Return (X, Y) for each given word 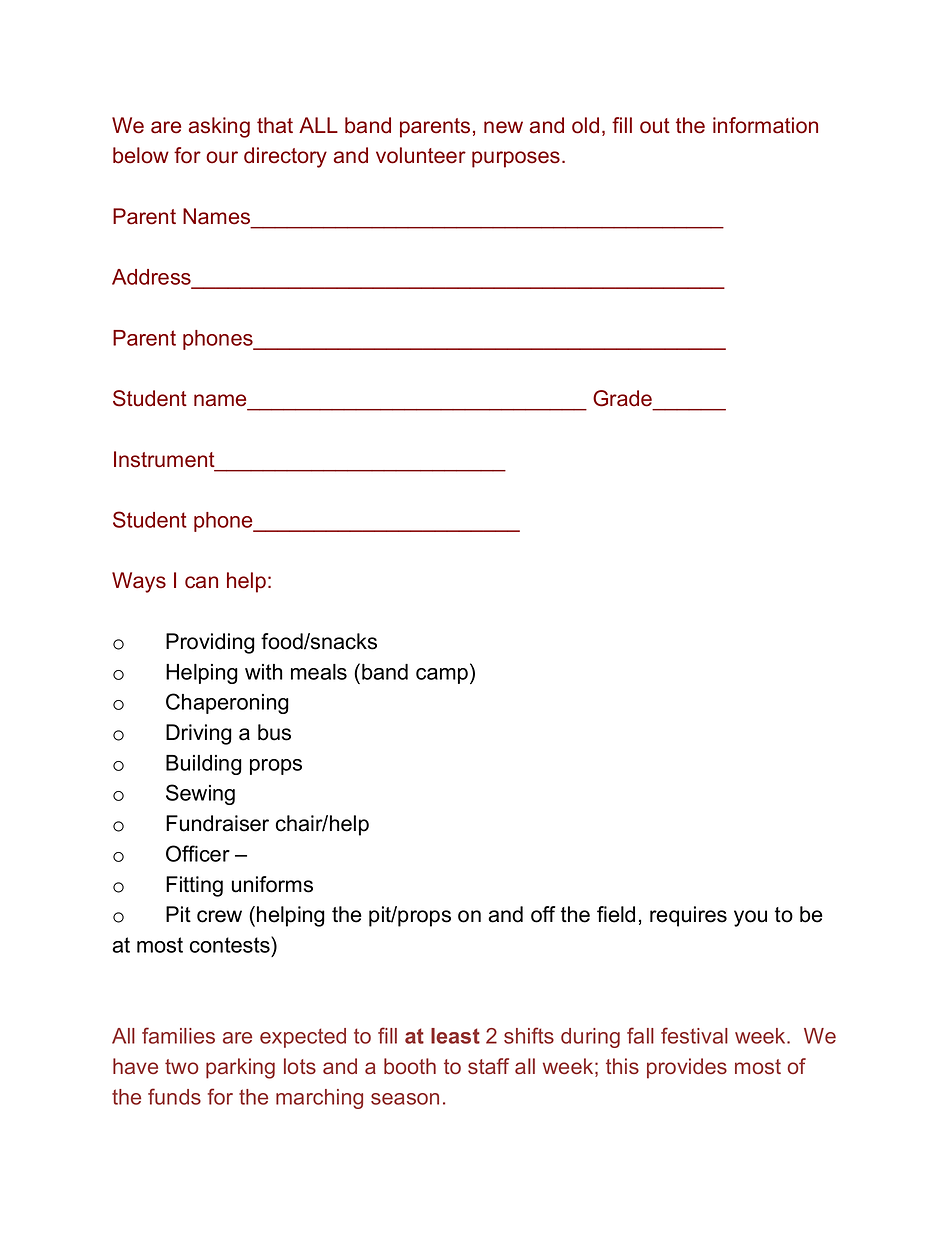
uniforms (272, 884)
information (765, 125)
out (655, 126)
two (182, 1066)
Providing (210, 643)
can (201, 582)
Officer (198, 853)
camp (442, 676)
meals (319, 672)
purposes (516, 159)
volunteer (421, 155)
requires (688, 916)
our (222, 157)
